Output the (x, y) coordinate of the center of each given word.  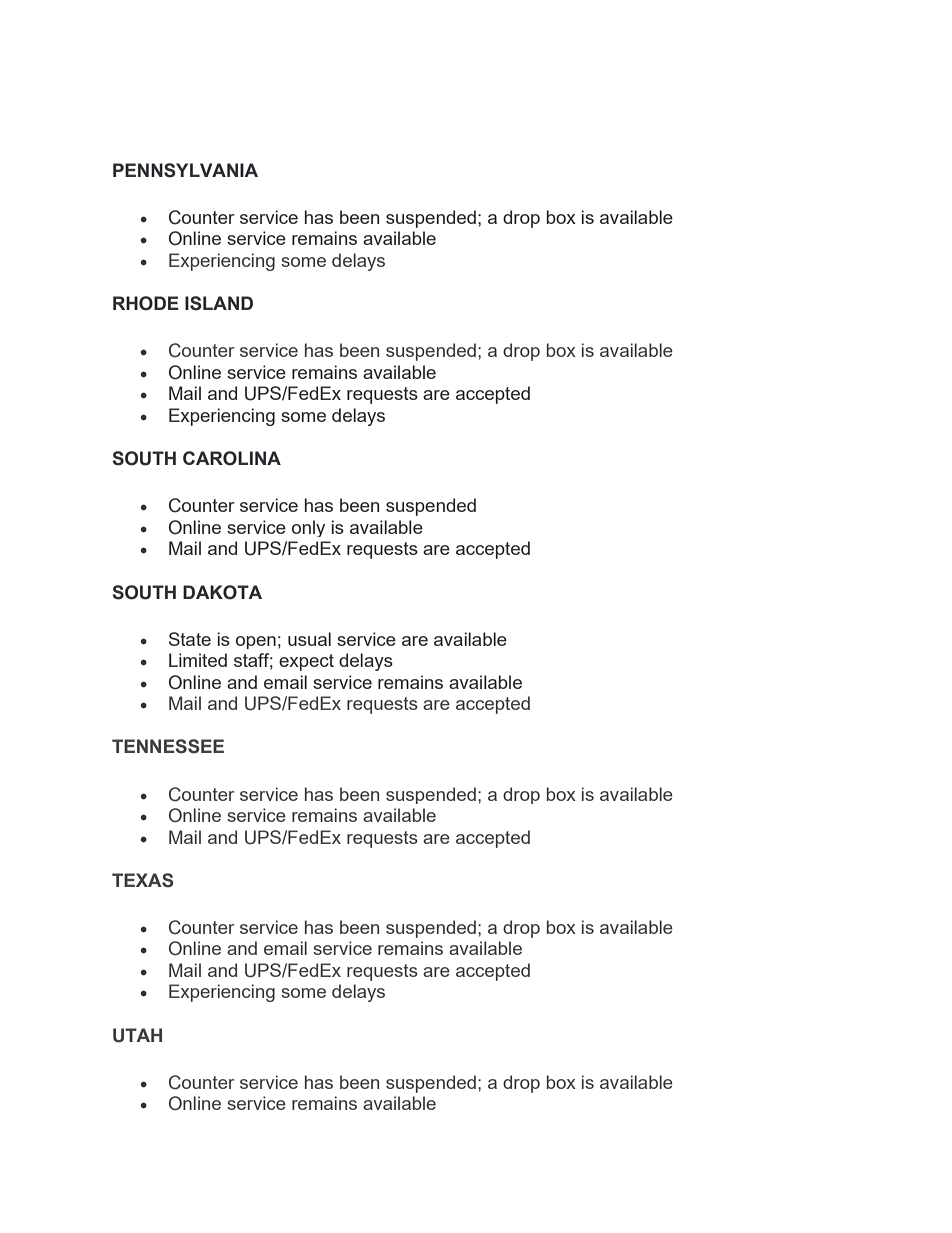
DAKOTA (222, 592)
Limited (198, 660)
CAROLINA (232, 458)
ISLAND (219, 303)
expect (306, 662)
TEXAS (143, 880)
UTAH (137, 1035)
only (308, 528)
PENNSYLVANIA (185, 170)
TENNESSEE (168, 746)
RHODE (146, 303)
